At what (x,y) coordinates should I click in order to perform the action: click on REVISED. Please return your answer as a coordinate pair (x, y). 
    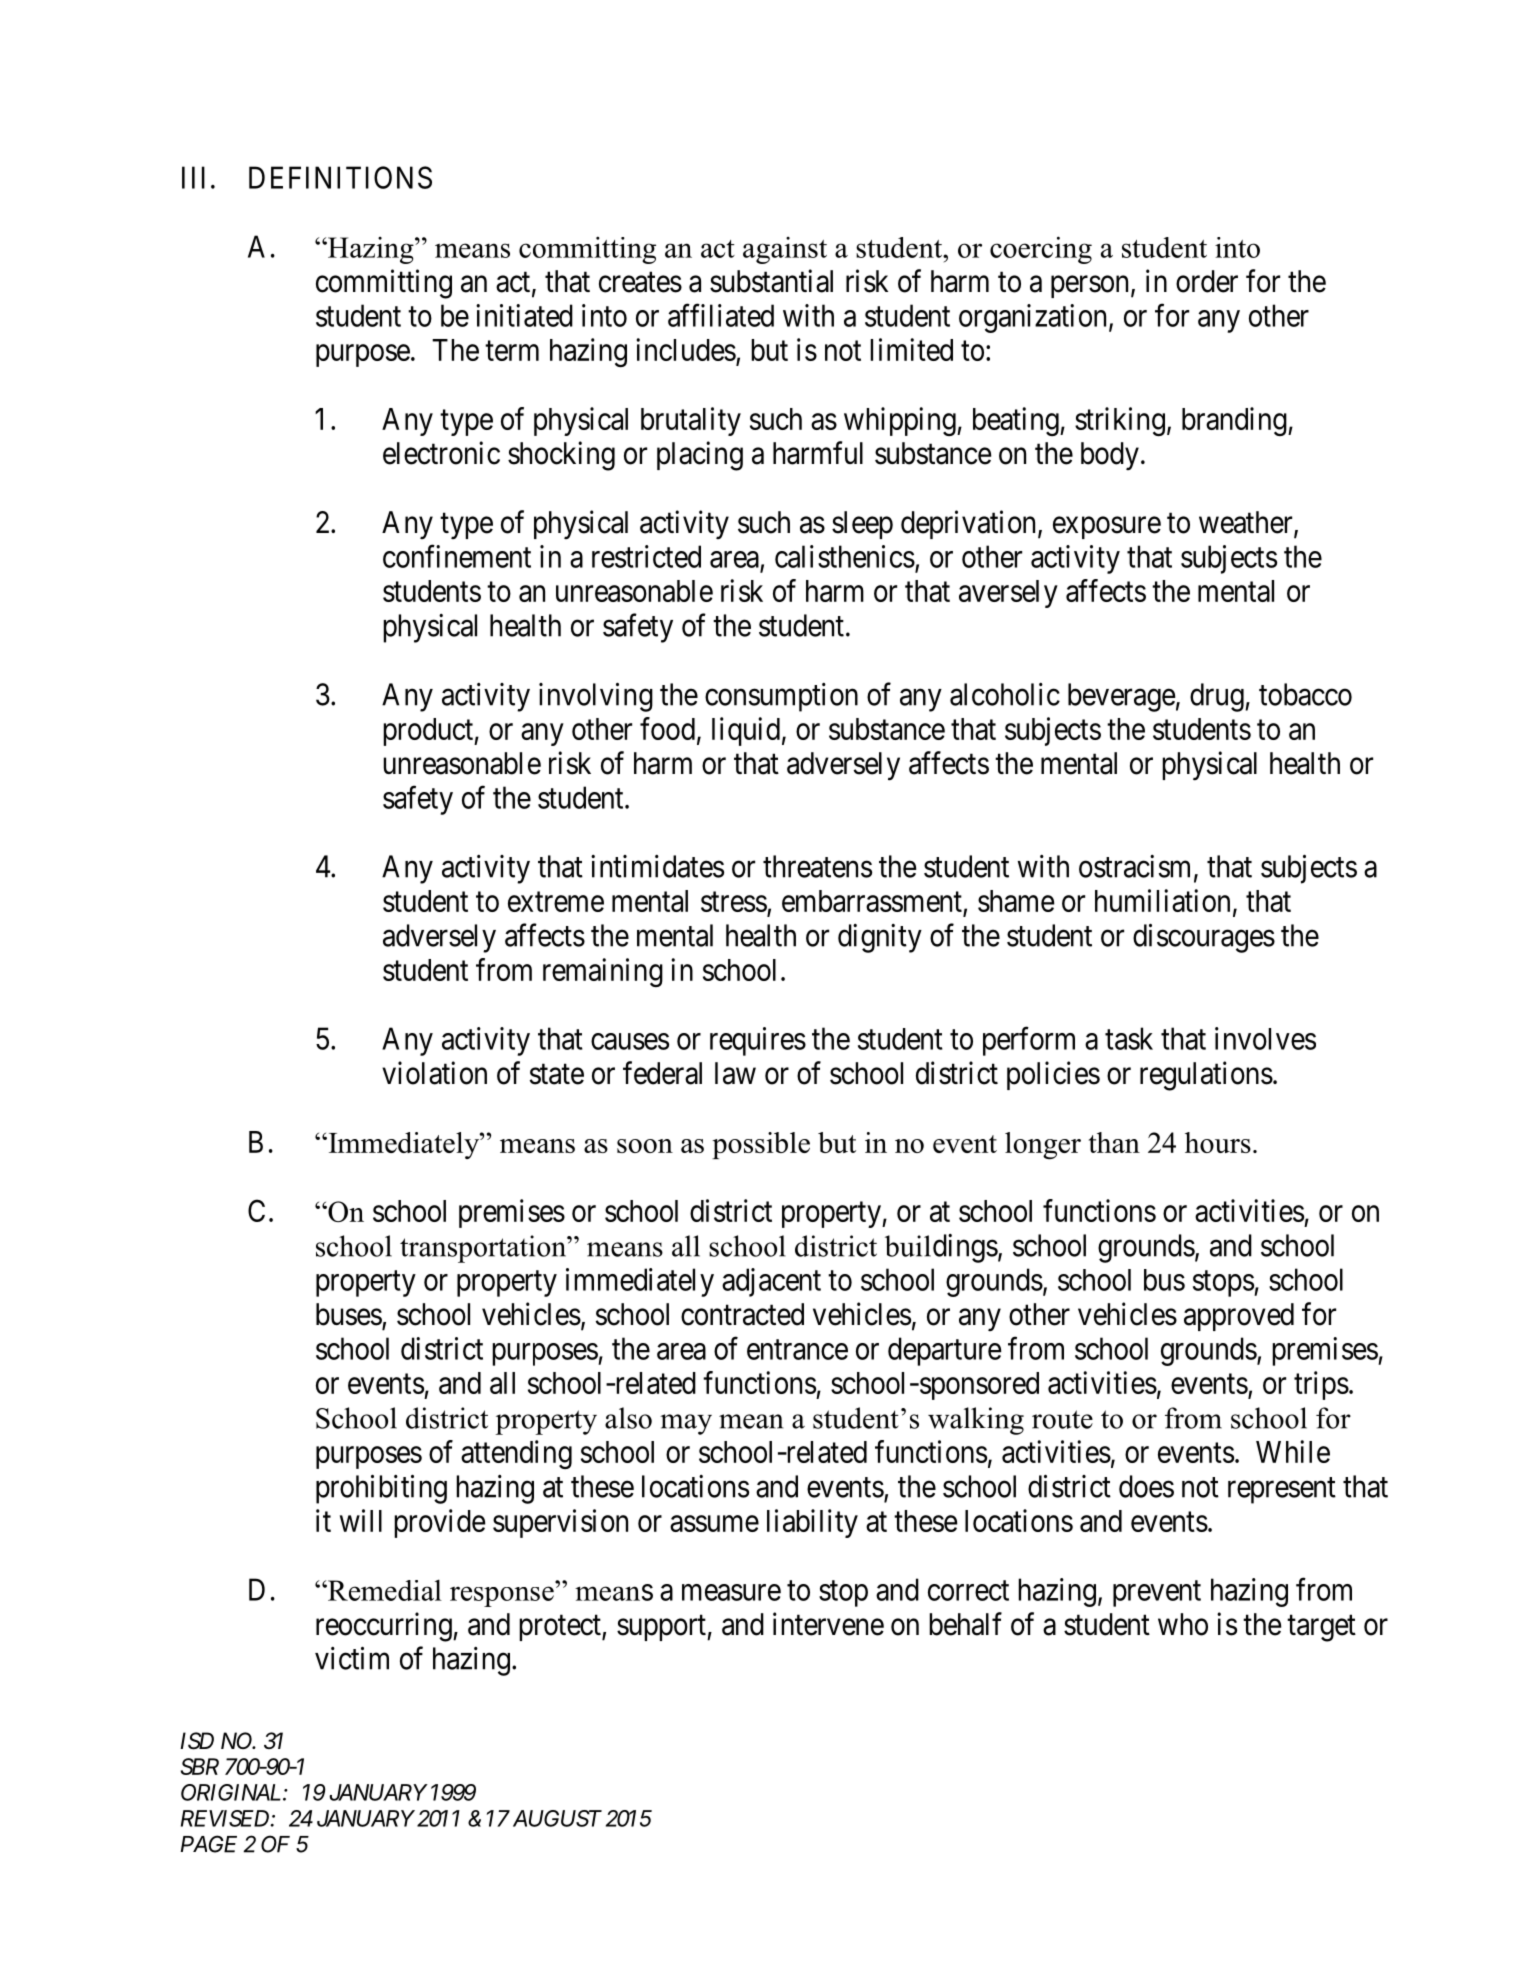
    Looking at the image, I should click on (226, 1818).
